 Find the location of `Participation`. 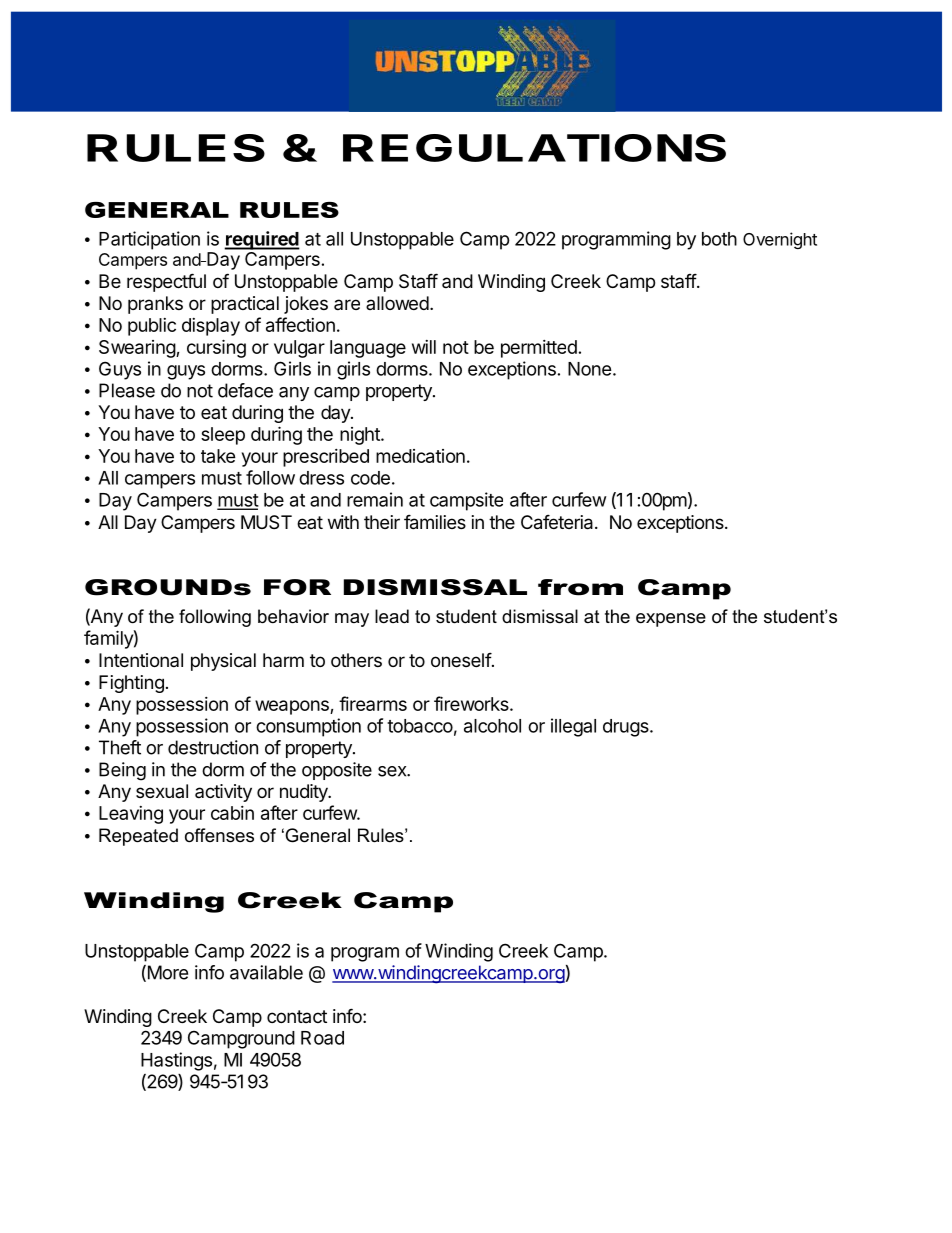

Participation is located at coordinates (149, 240).
